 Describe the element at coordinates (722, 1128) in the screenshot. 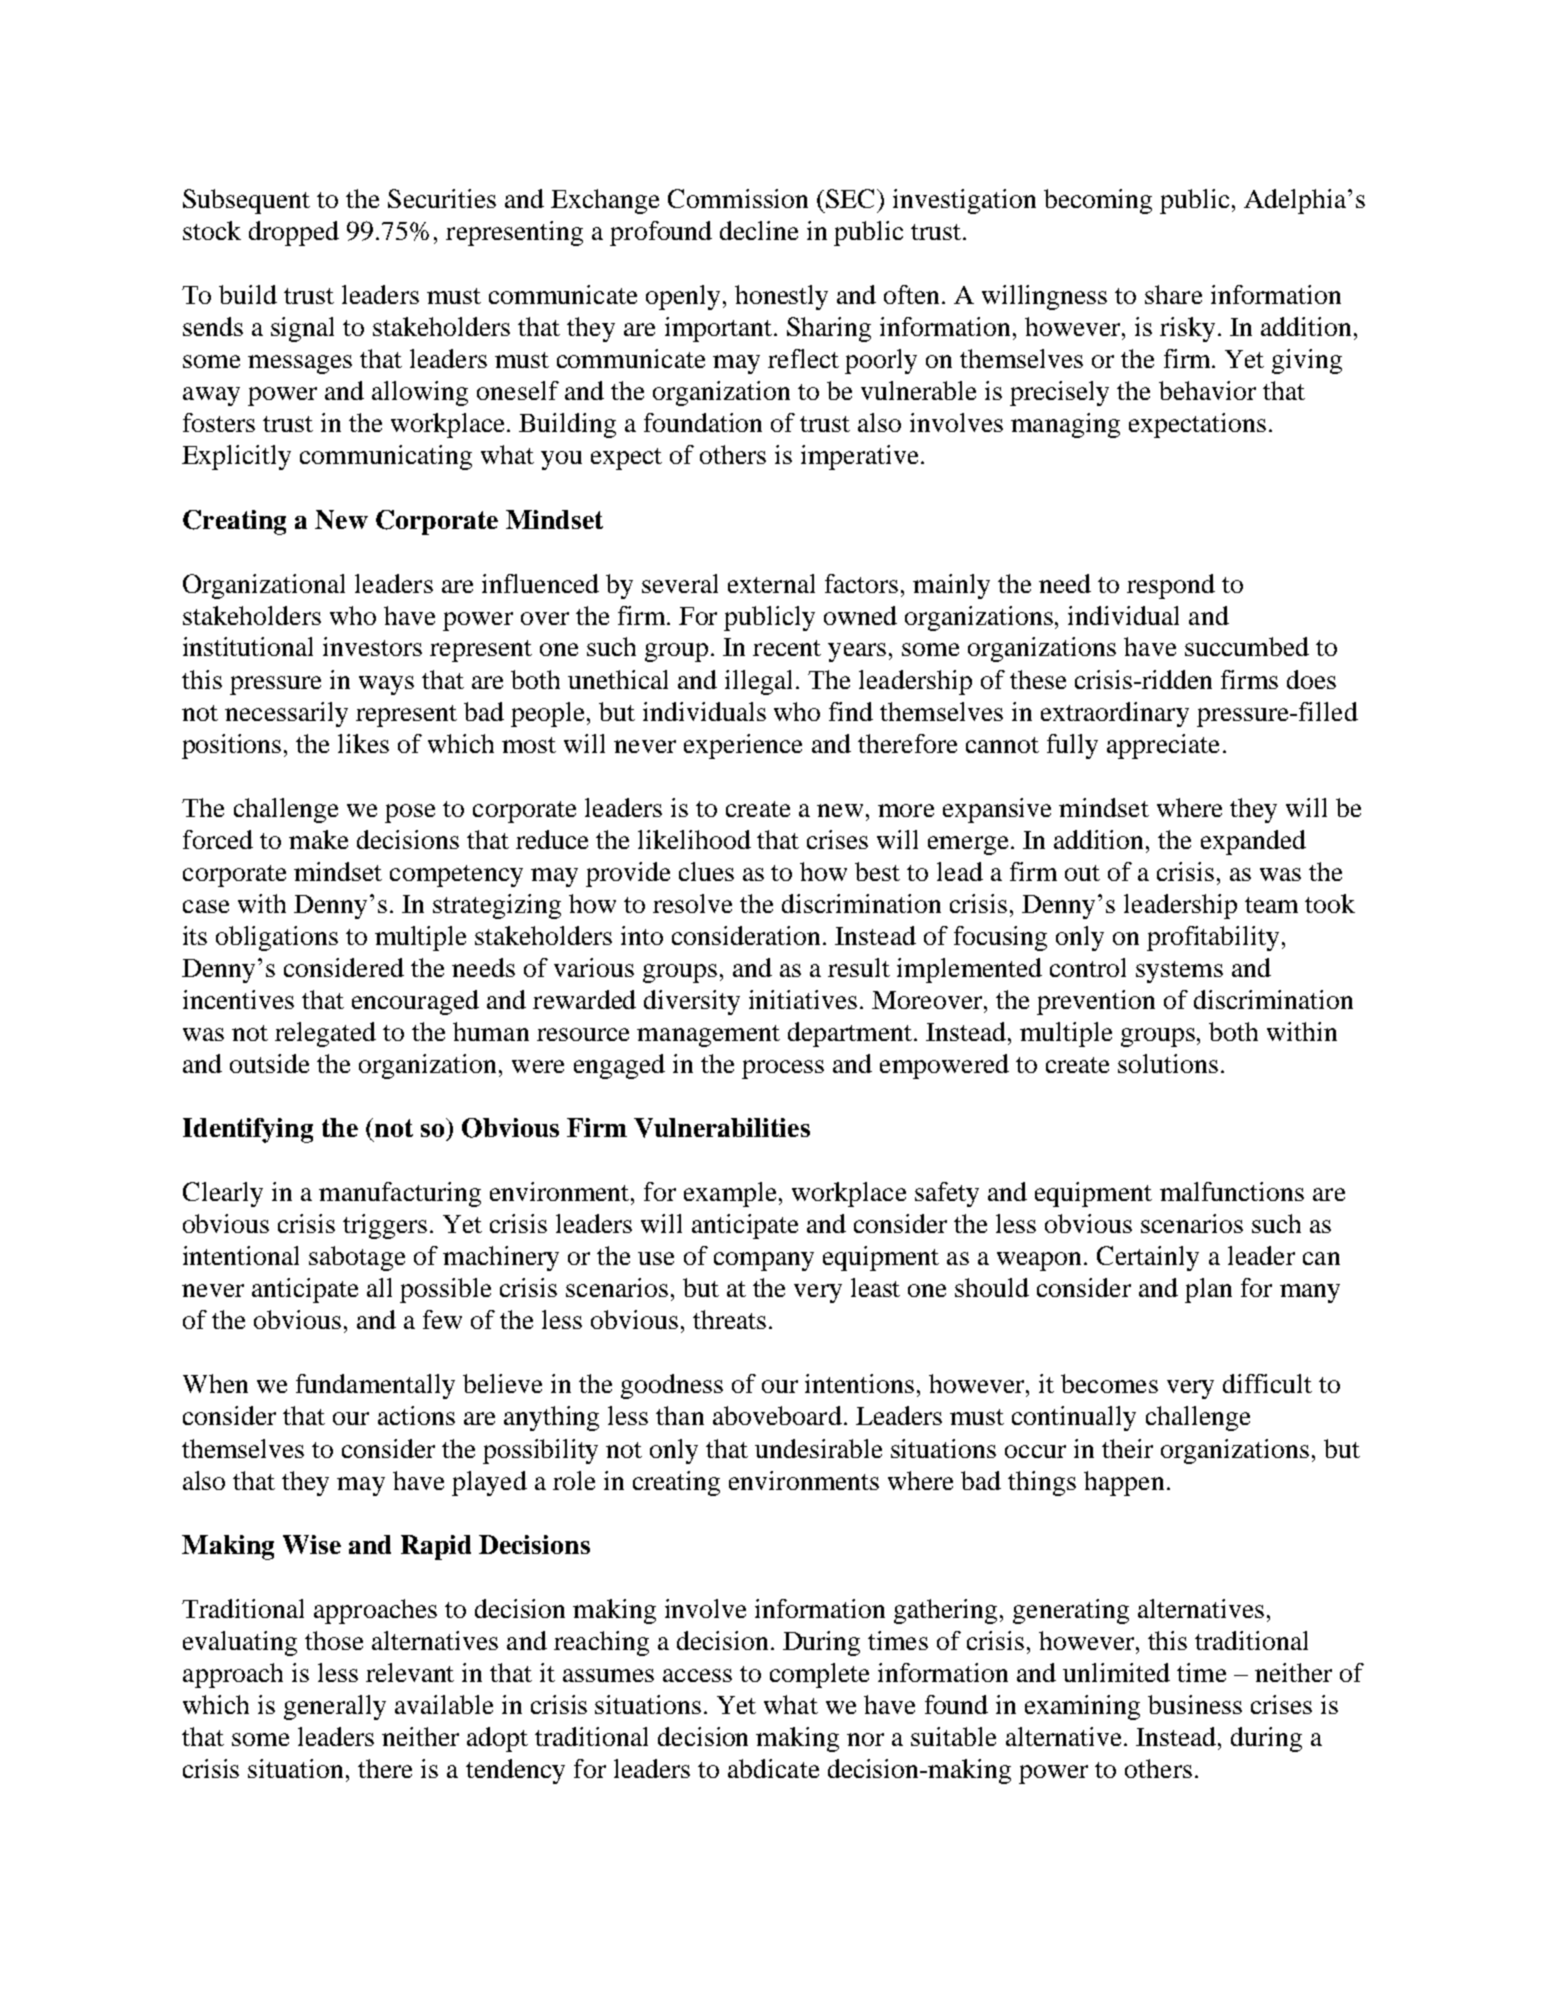

I see `Vulnerabilities` at that location.
